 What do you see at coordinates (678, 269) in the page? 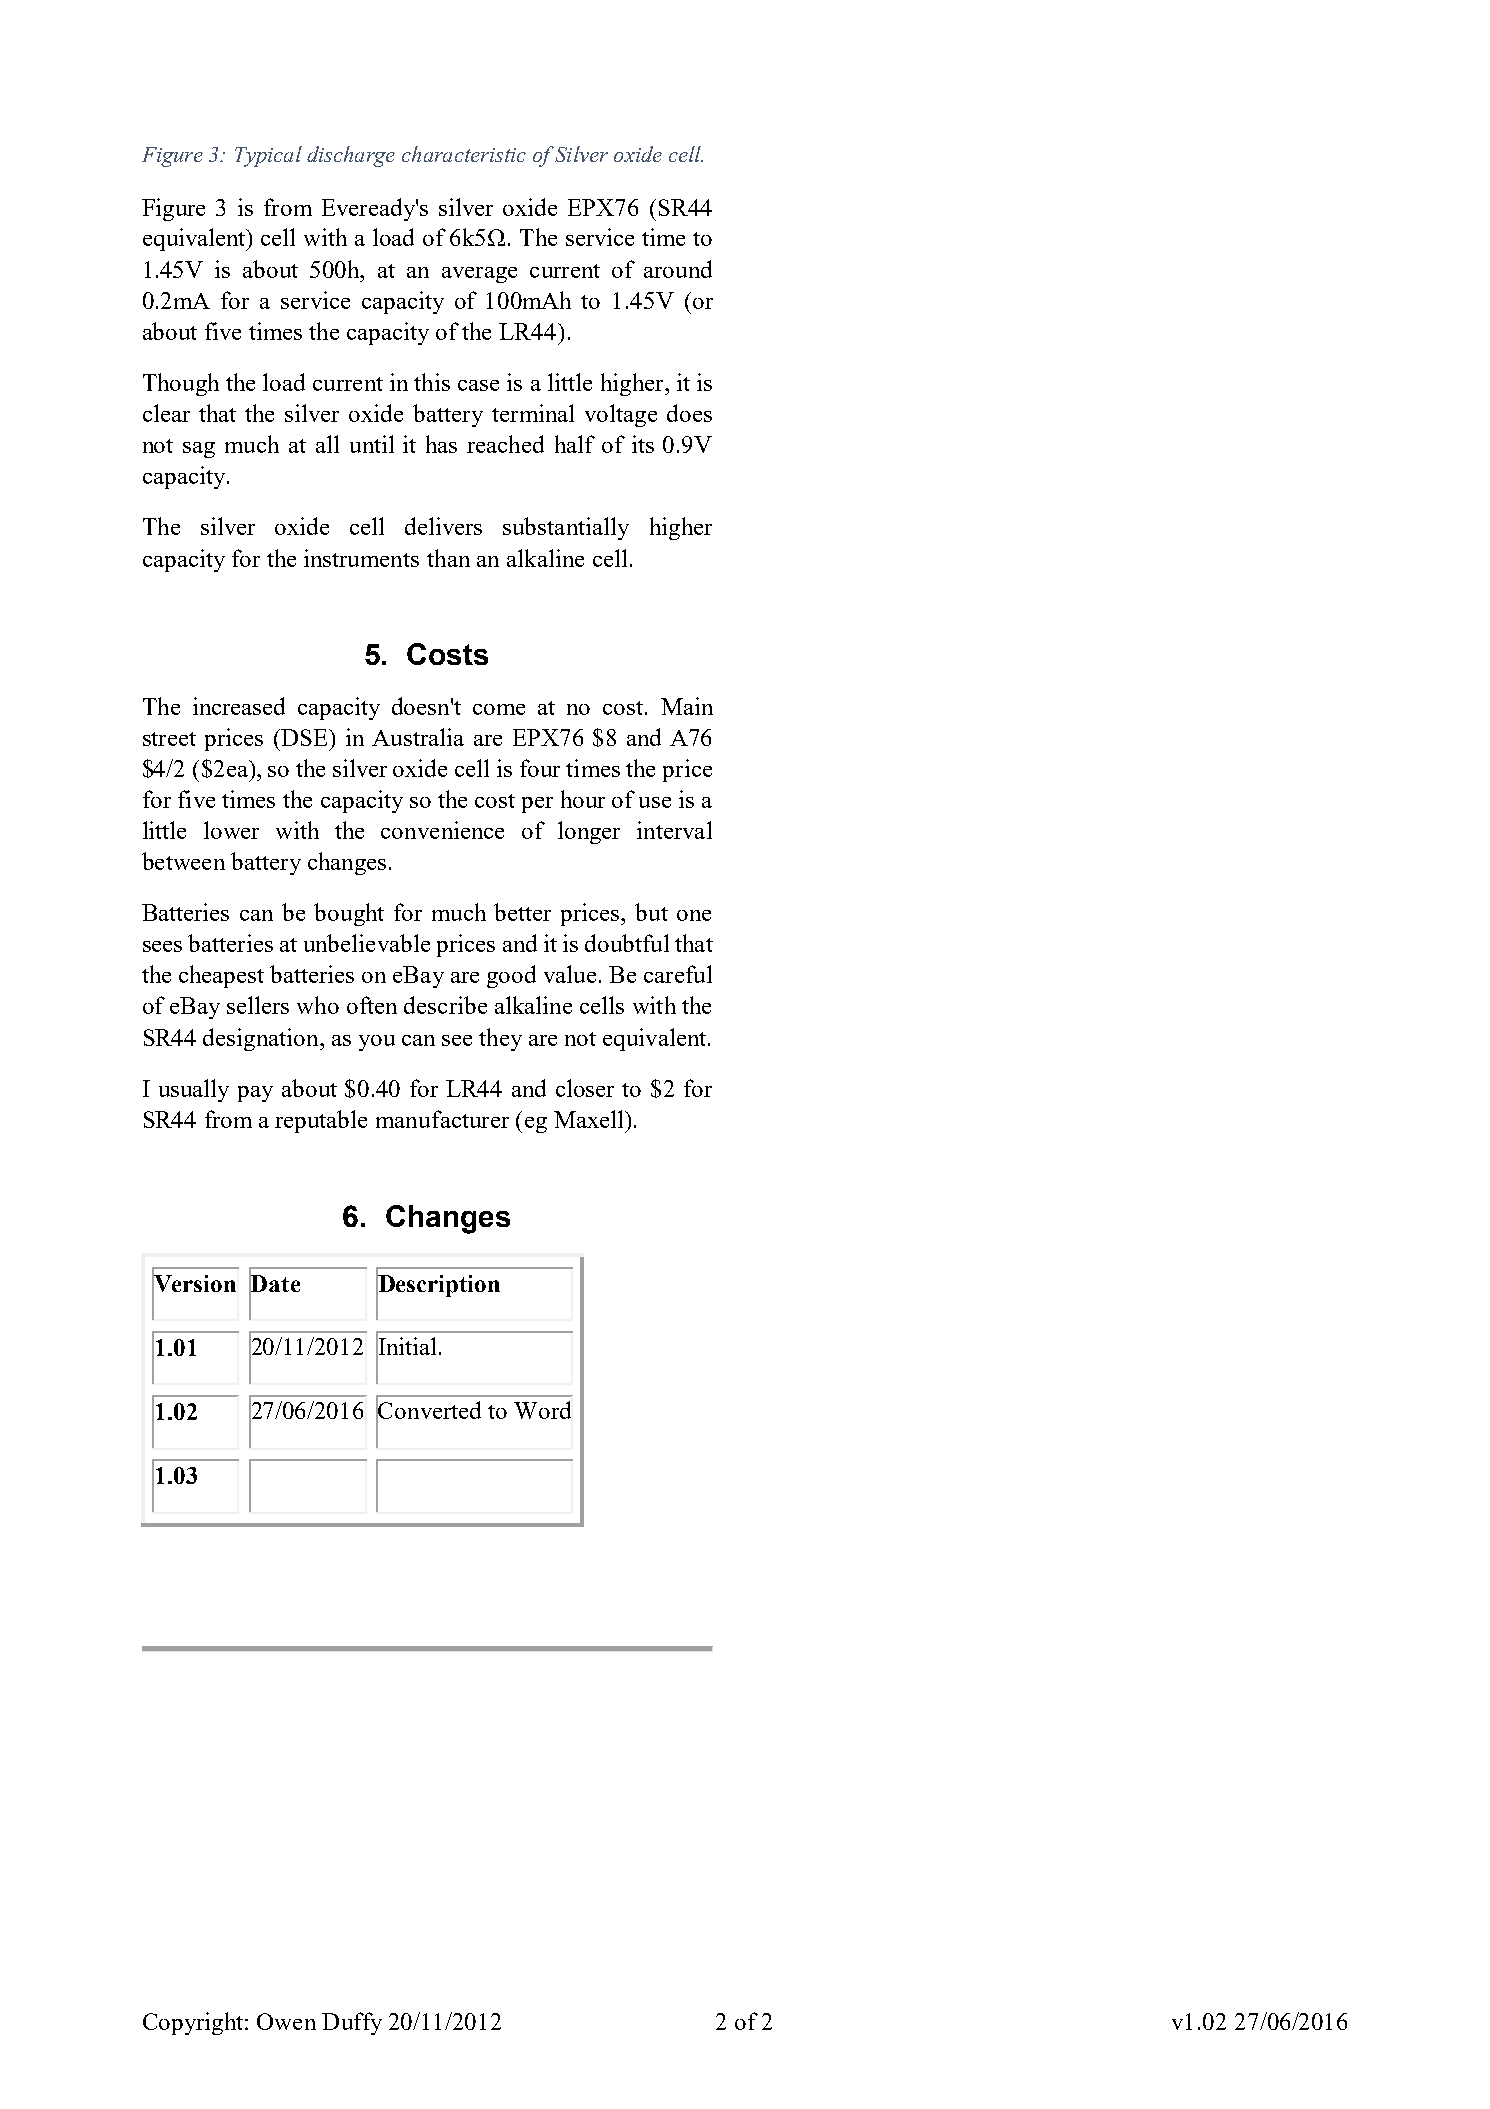
I see `around` at bounding box center [678, 269].
